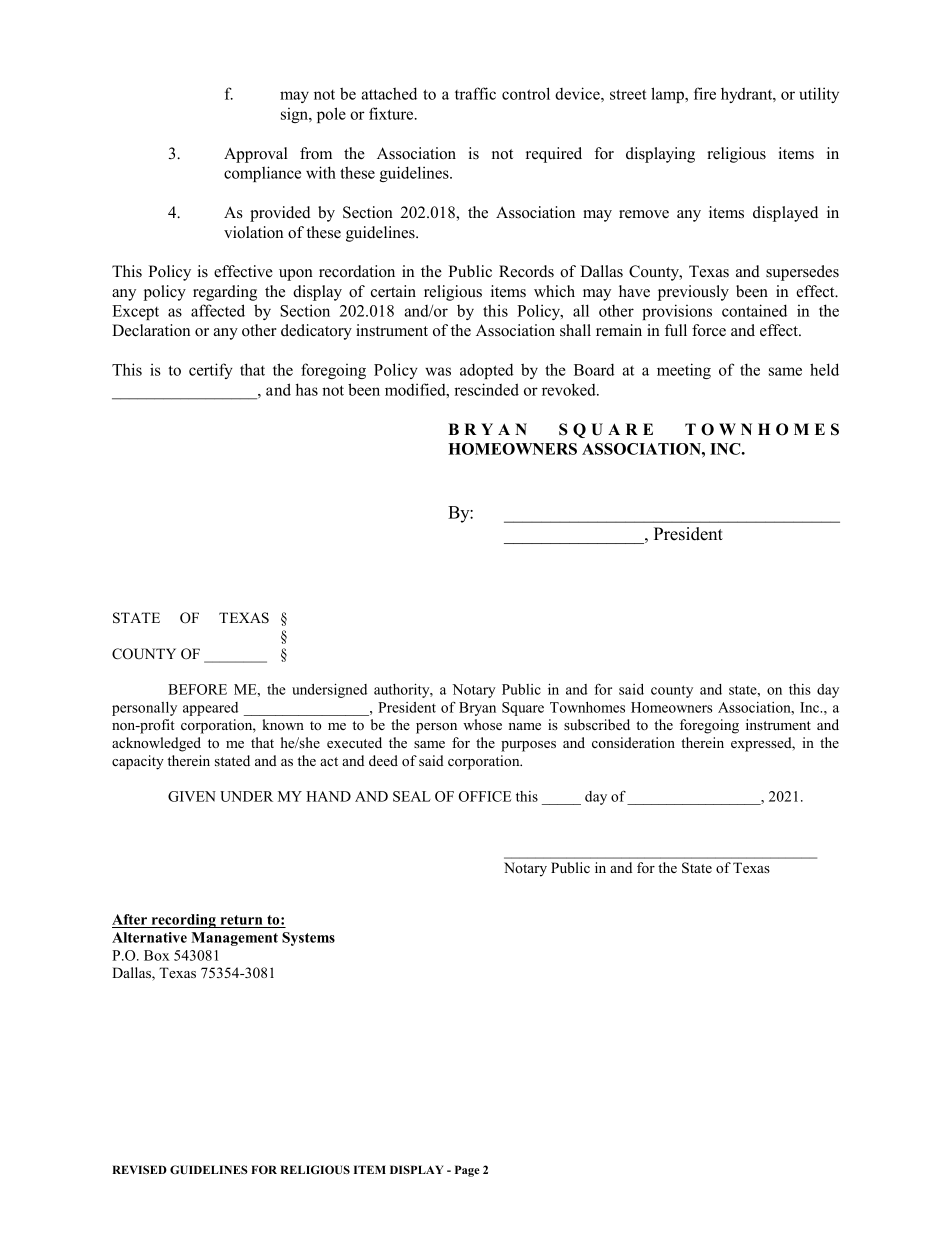  I want to click on Approval, so click(256, 155).
